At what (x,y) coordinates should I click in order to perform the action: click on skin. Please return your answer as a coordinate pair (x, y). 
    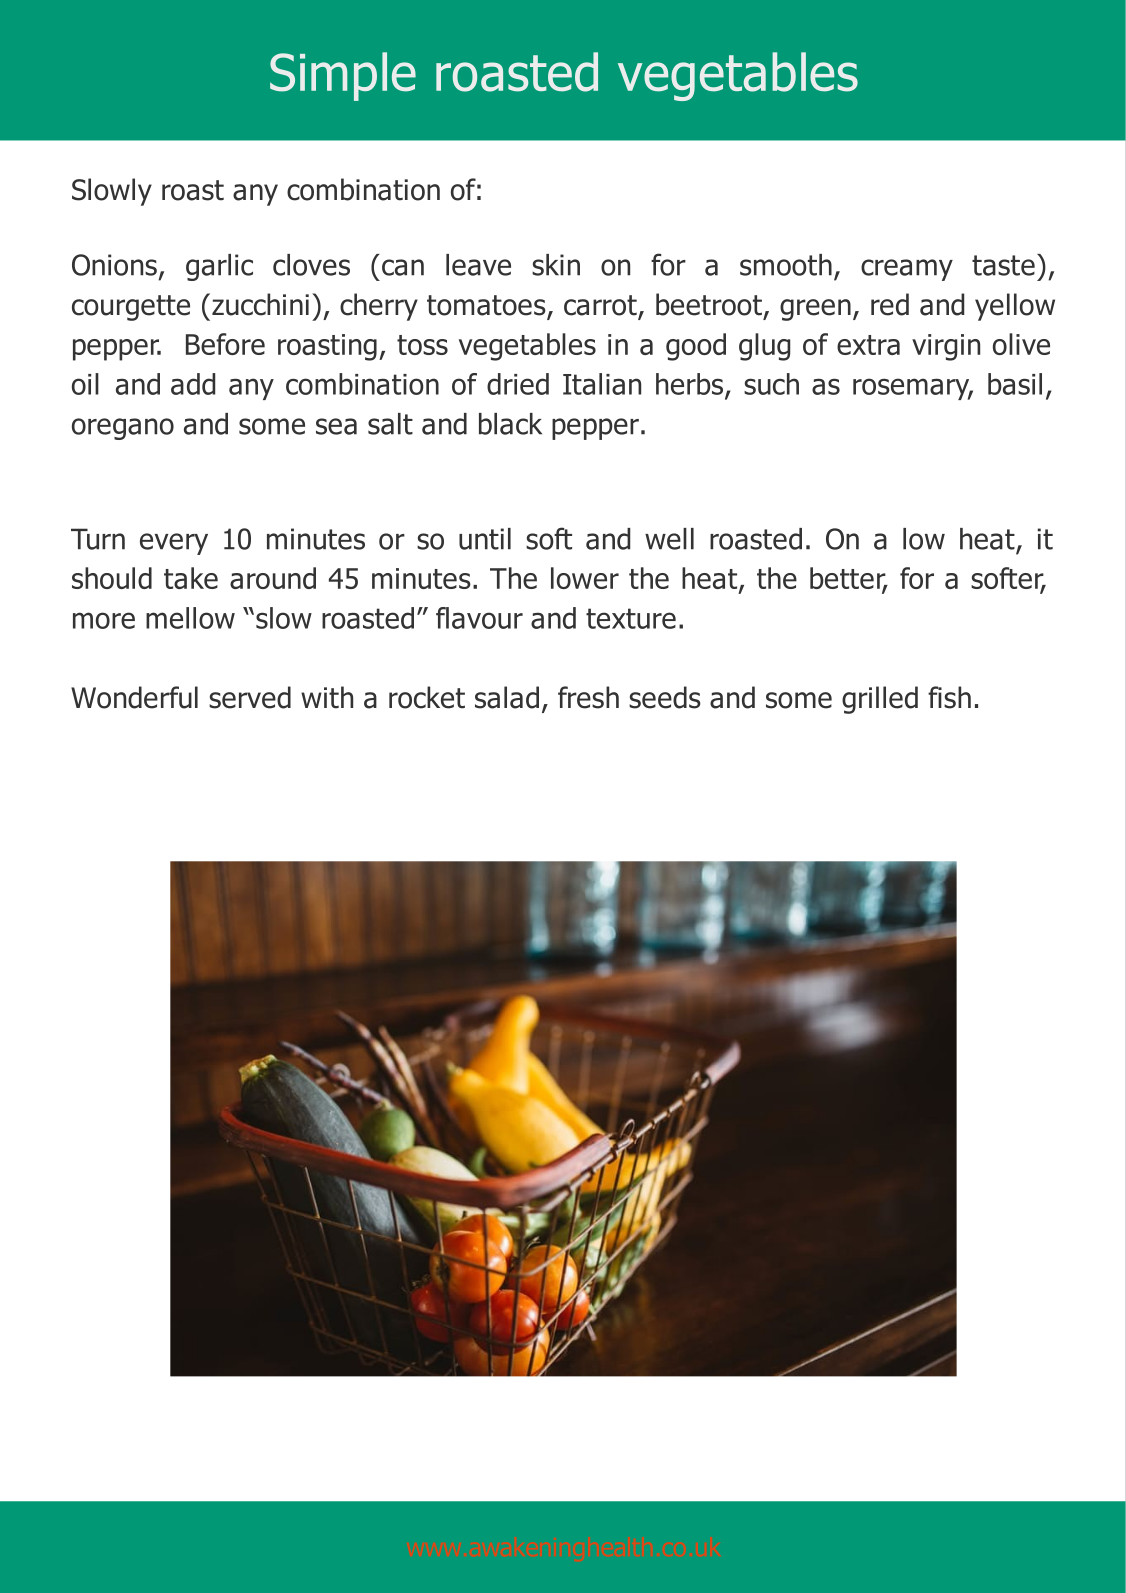
    Looking at the image, I should click on (556, 265).
